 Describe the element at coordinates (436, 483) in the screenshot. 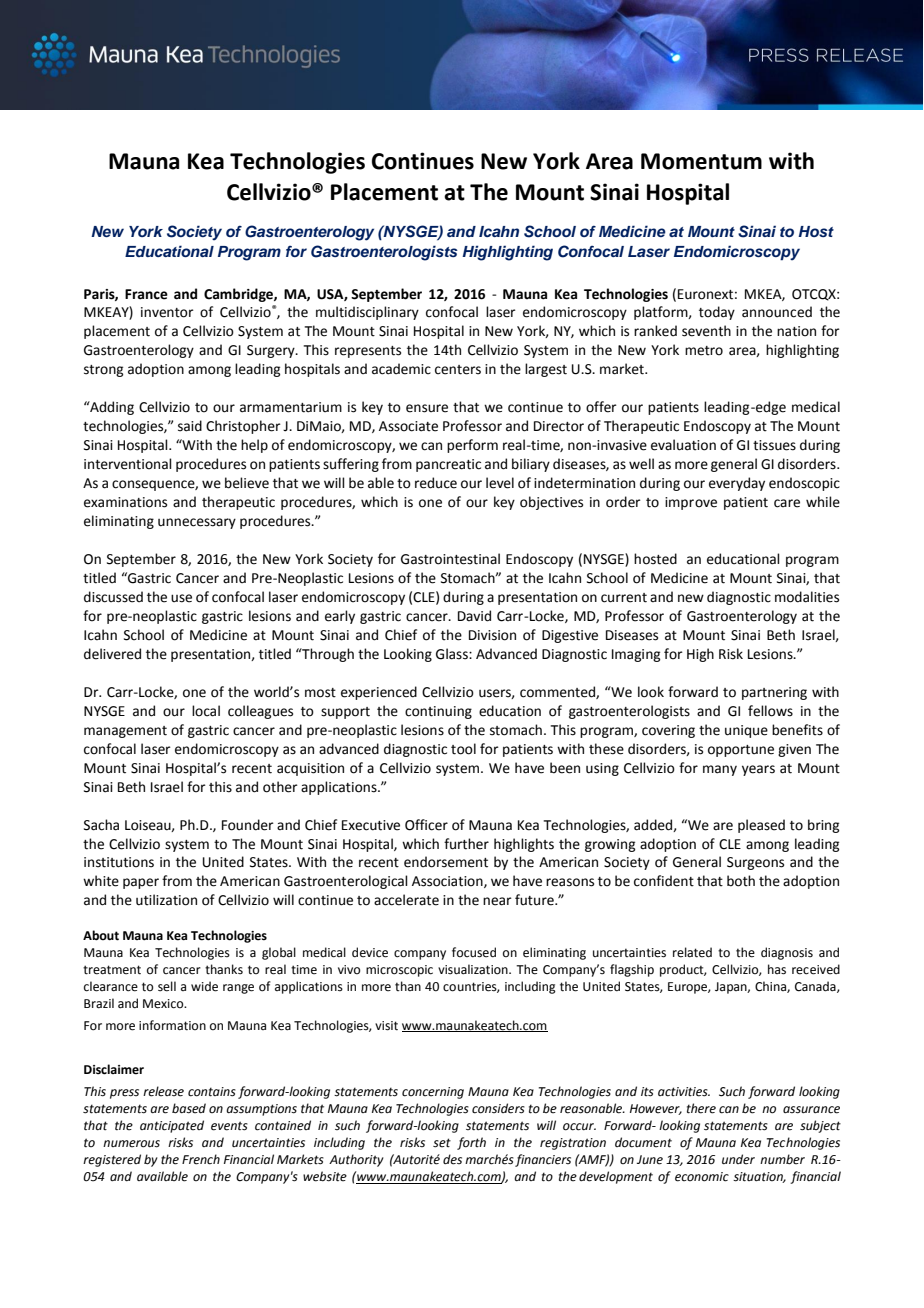

I see `reduce` at that location.
